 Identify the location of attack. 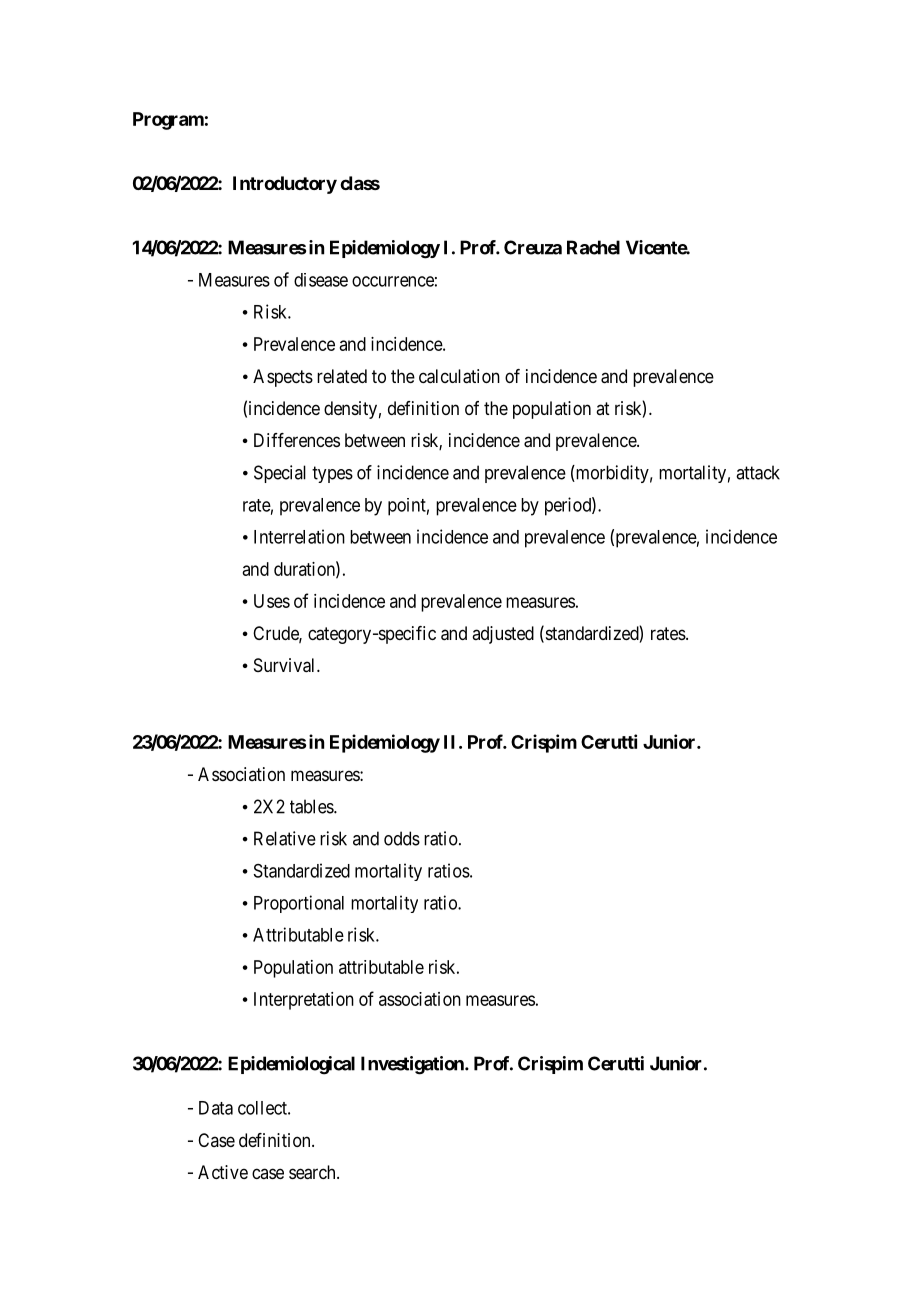
(758, 472).
